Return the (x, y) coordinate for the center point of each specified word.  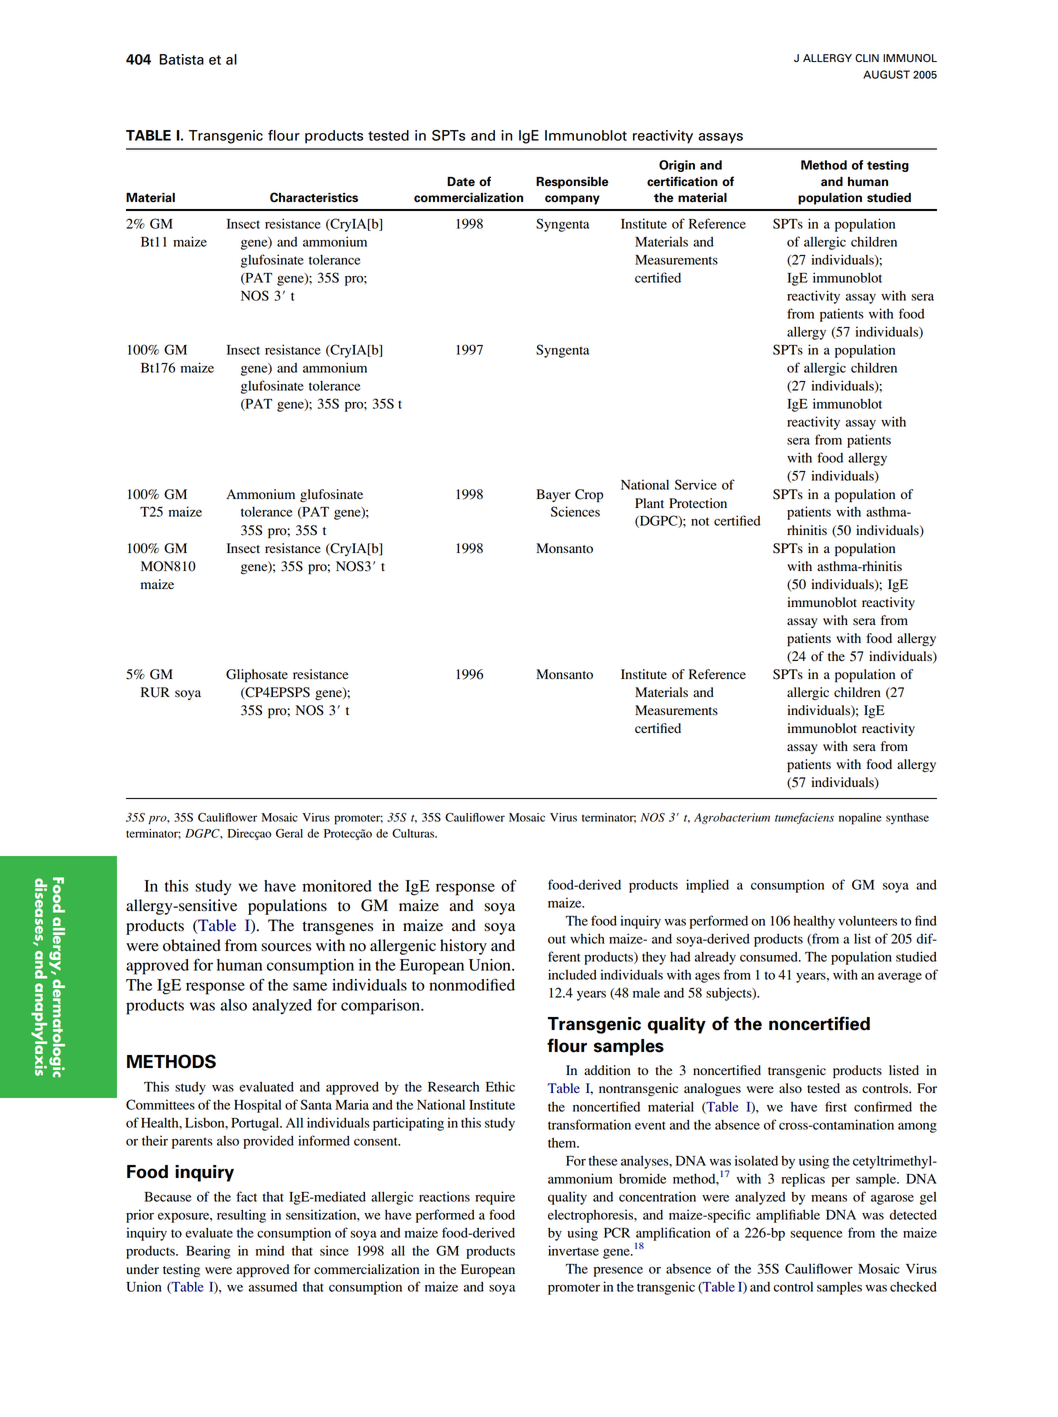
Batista (181, 59)
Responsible (572, 183)
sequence (816, 1235)
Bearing (208, 1252)
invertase (573, 1250)
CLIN (867, 58)
